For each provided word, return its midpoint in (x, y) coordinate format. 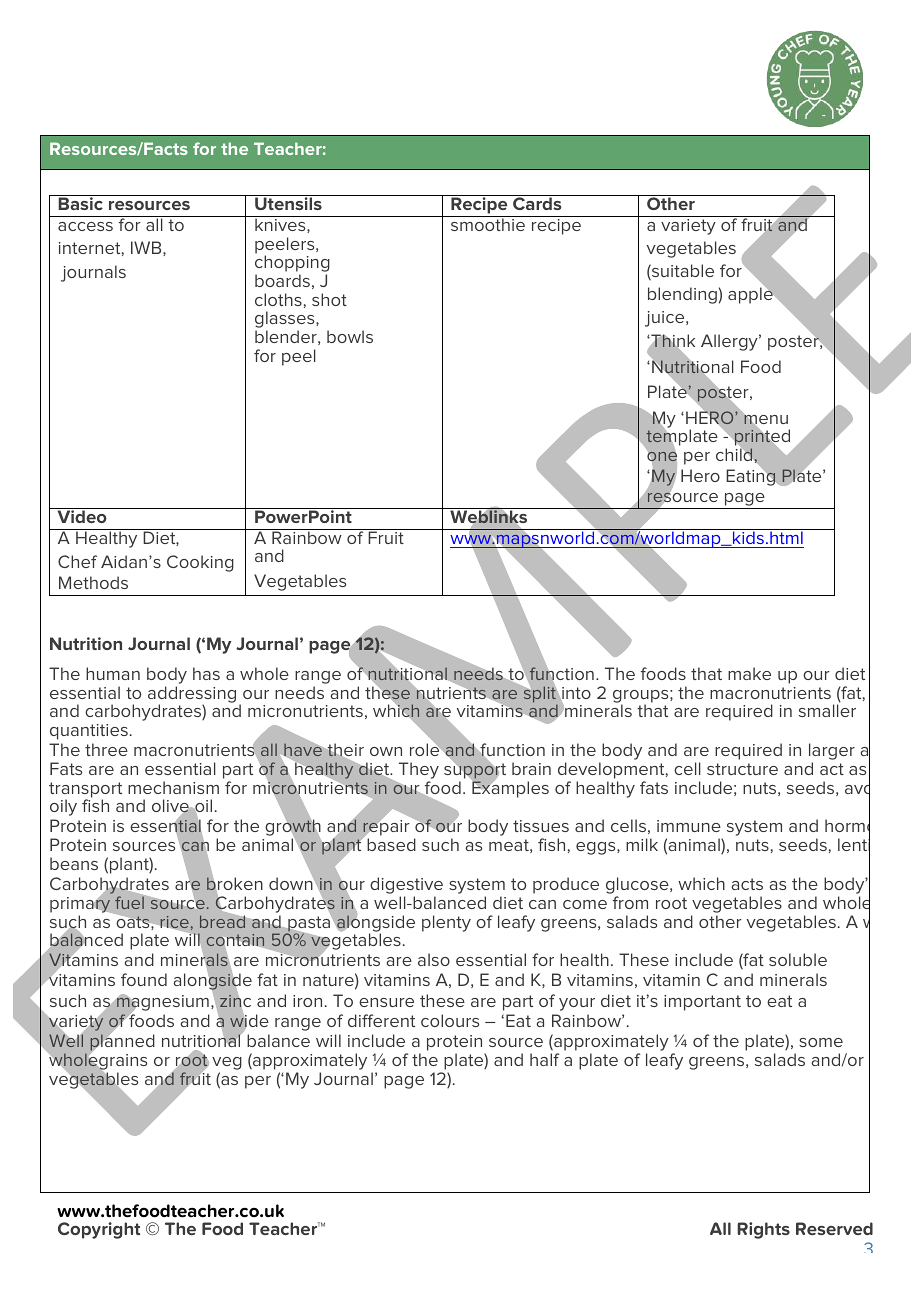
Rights (763, 1230)
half (545, 1059)
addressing (192, 695)
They (419, 772)
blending (682, 295)
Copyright (99, 1230)
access (85, 226)
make (749, 673)
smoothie (488, 224)
